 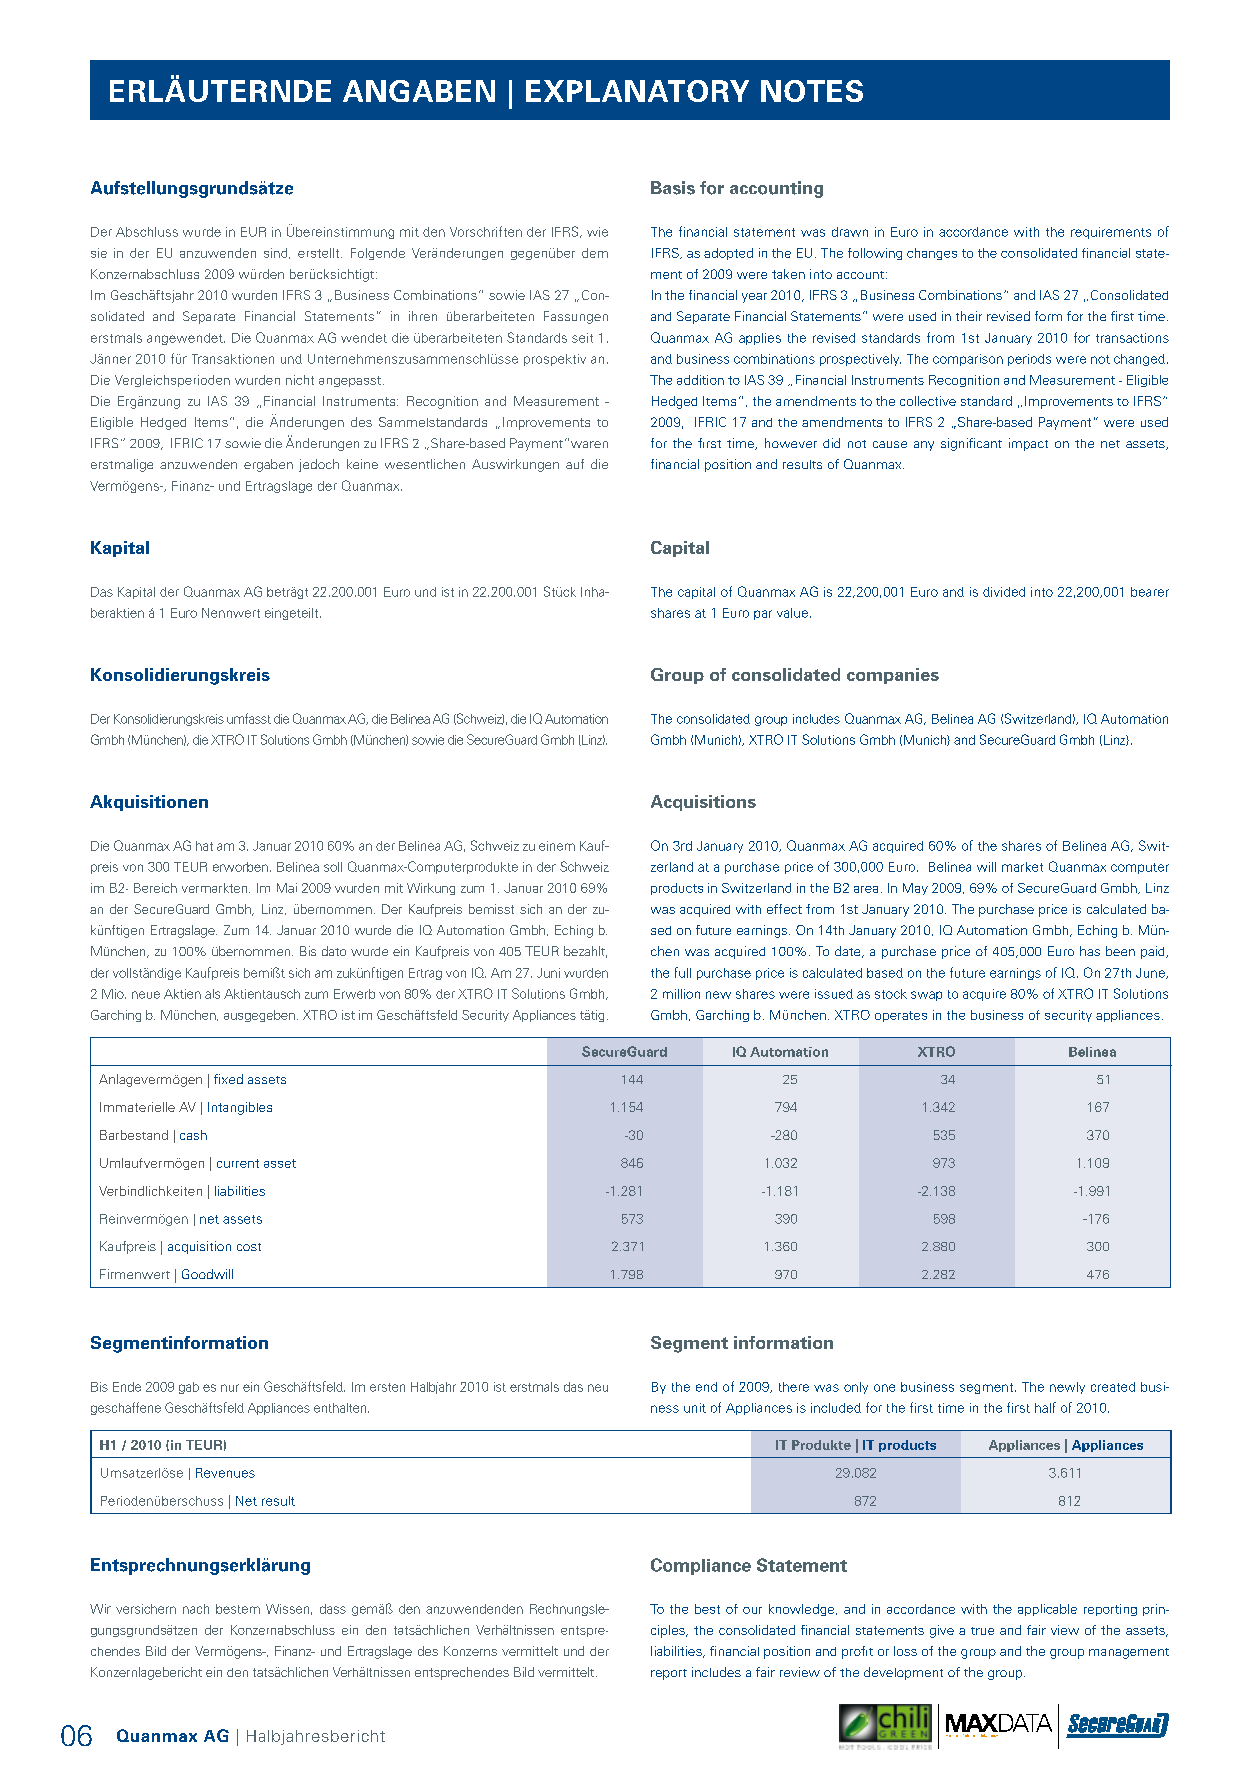 What do you see at coordinates (204, 846) in the screenshot?
I see `hat` at bounding box center [204, 846].
